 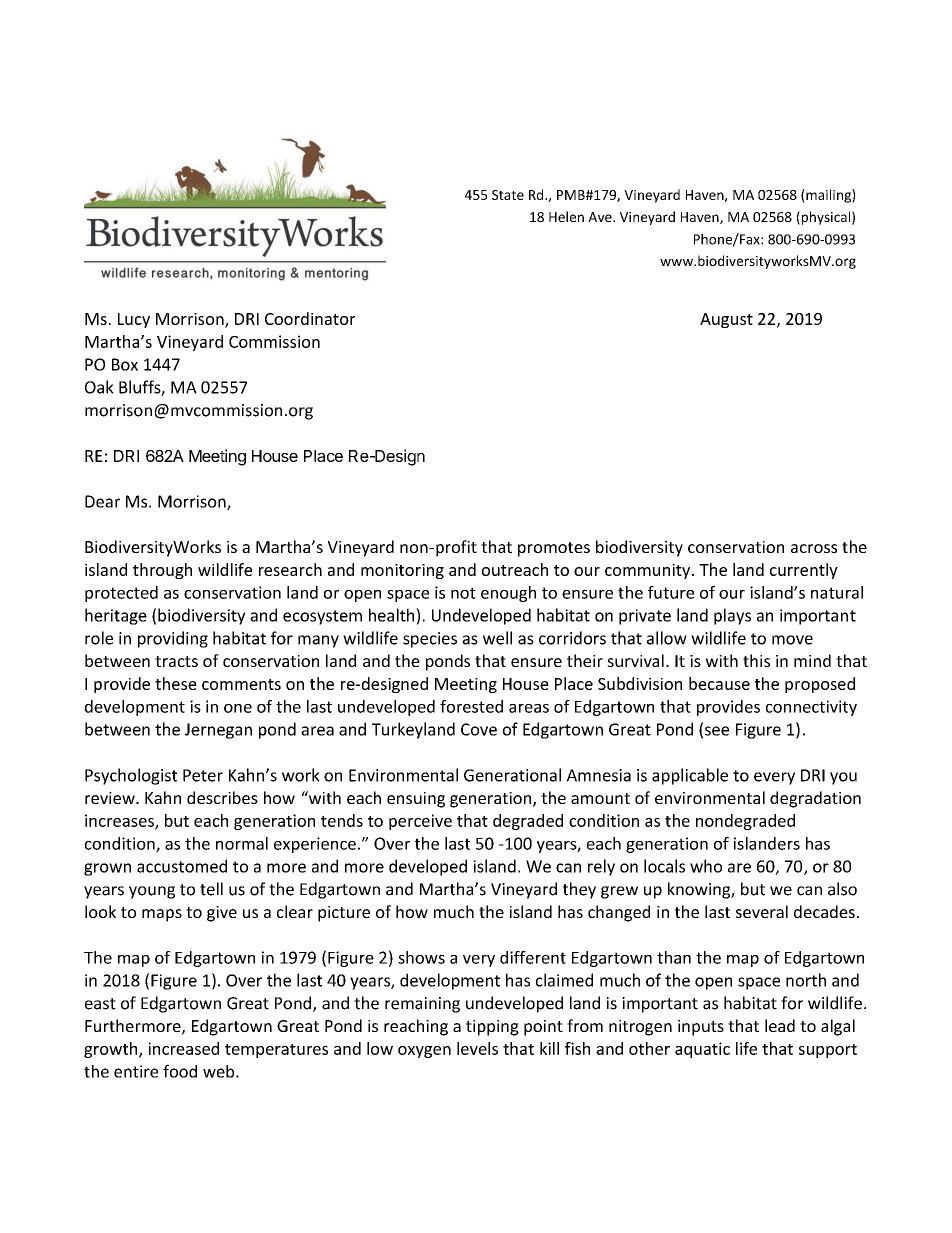 What do you see at coordinates (497, 638) in the screenshot?
I see `well` at bounding box center [497, 638].
